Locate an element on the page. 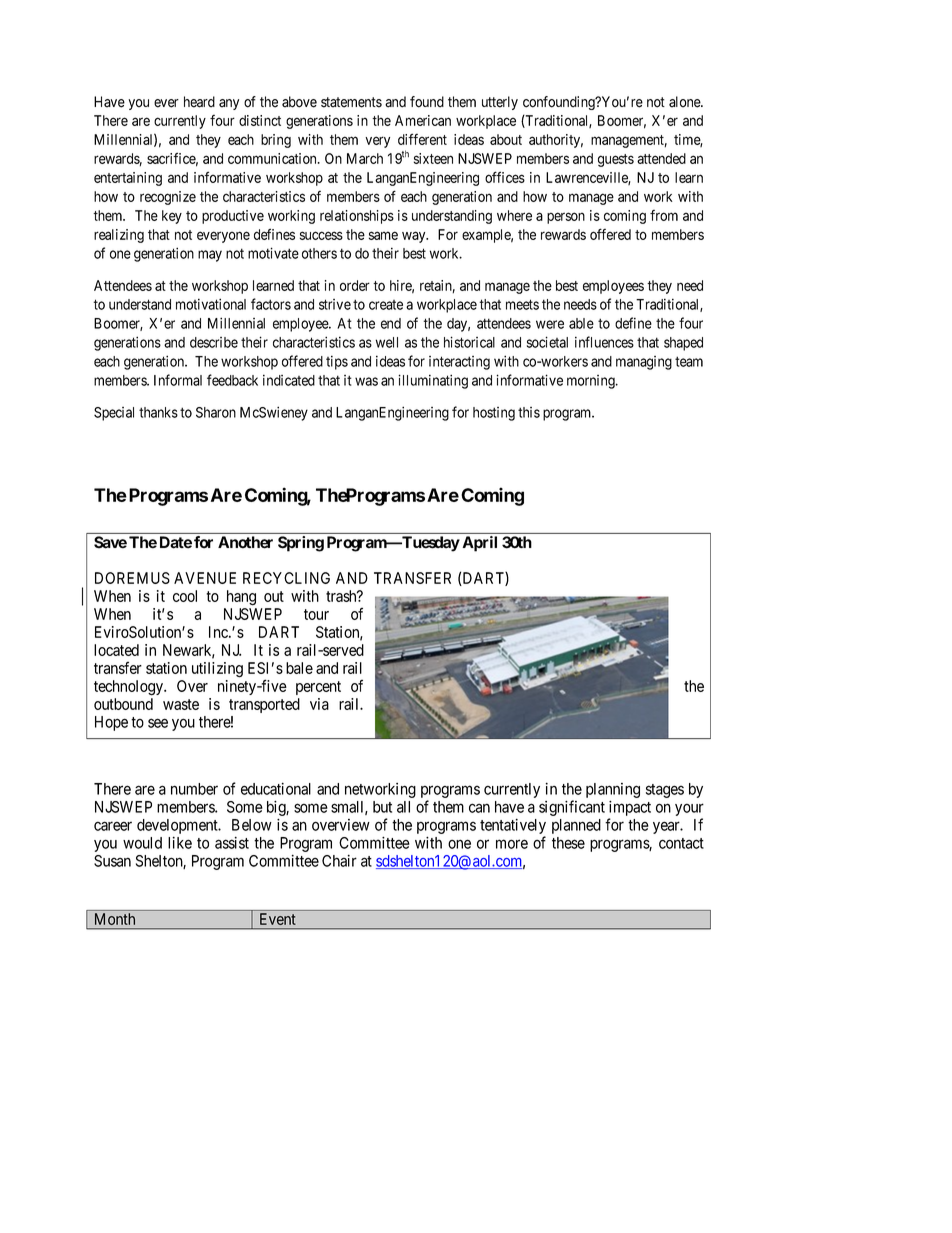  this is located at coordinates (529, 412).
